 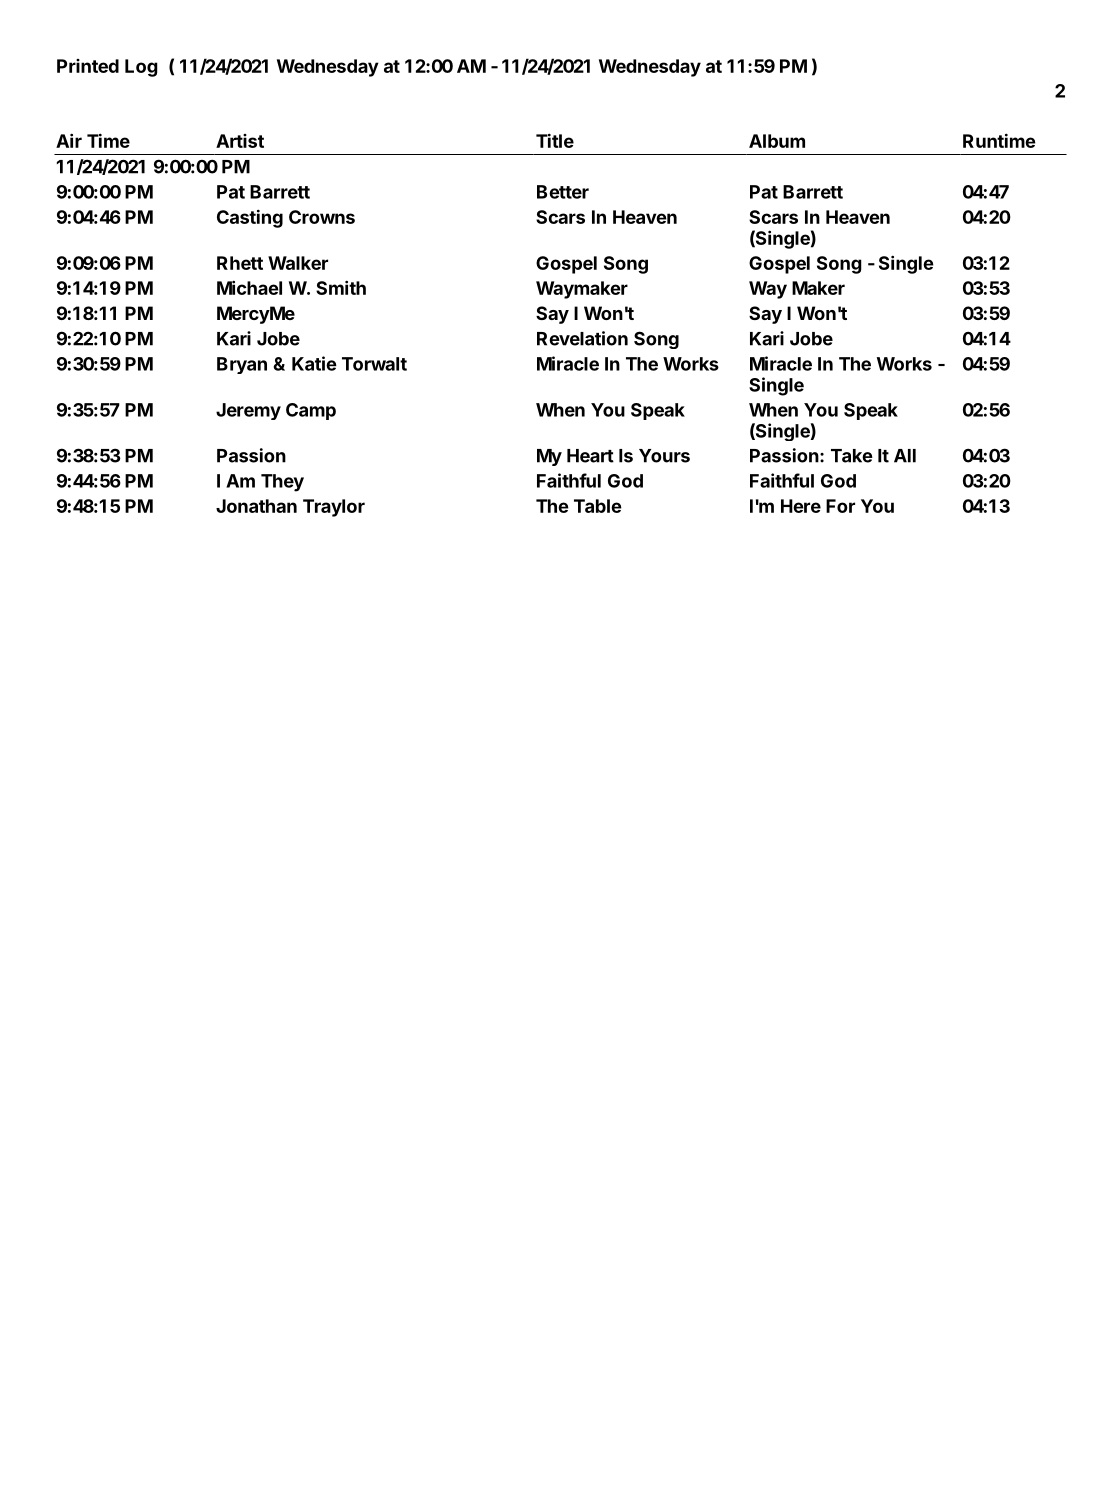 What do you see at coordinates (298, 263) in the document?
I see `Walker` at bounding box center [298, 263].
